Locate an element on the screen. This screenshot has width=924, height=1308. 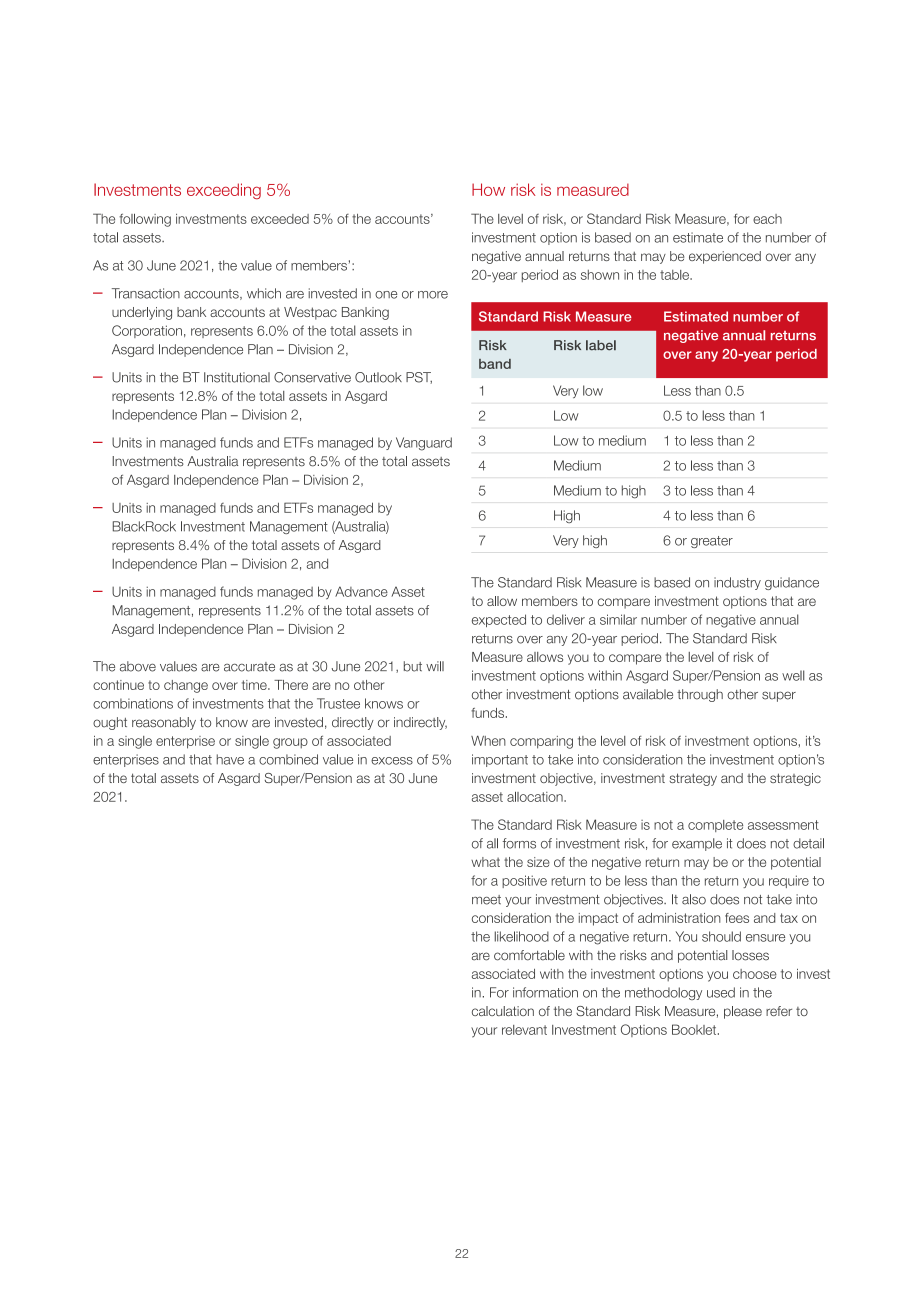
reasonably is located at coordinates (164, 723).
